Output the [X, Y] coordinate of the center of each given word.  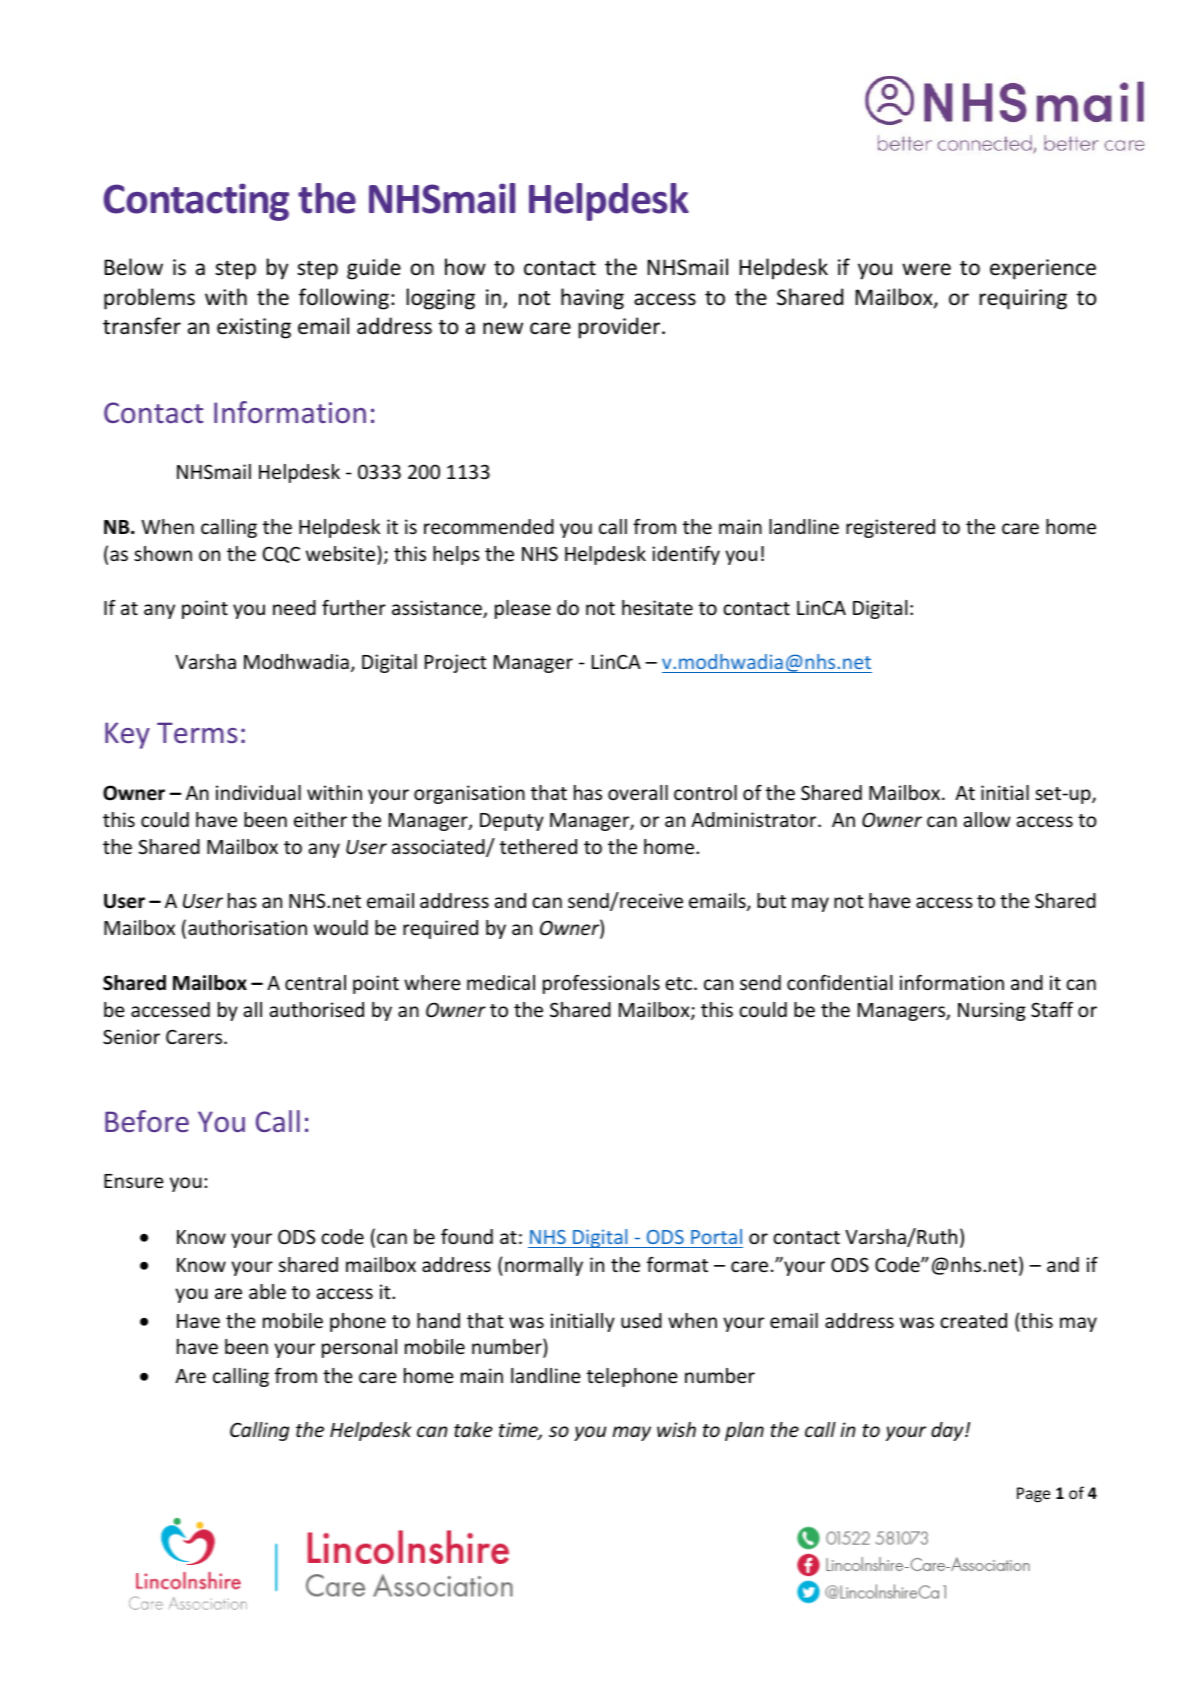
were [926, 269]
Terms [197, 732]
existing [254, 328]
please [523, 609]
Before [147, 1121]
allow [987, 819]
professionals [601, 984]
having [592, 299]
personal [359, 1348]
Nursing [992, 1011]
